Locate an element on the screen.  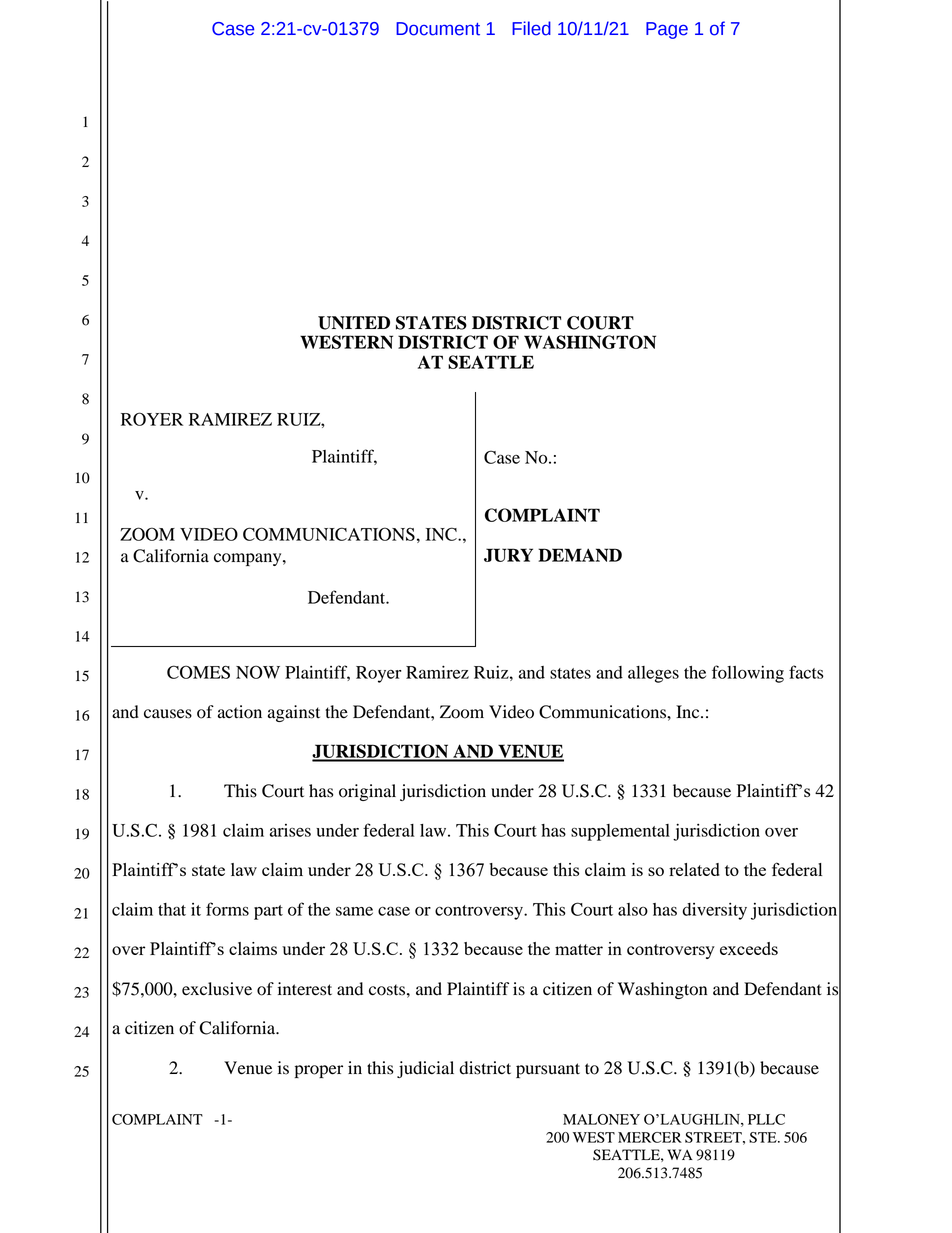
Page is located at coordinates (667, 30).
